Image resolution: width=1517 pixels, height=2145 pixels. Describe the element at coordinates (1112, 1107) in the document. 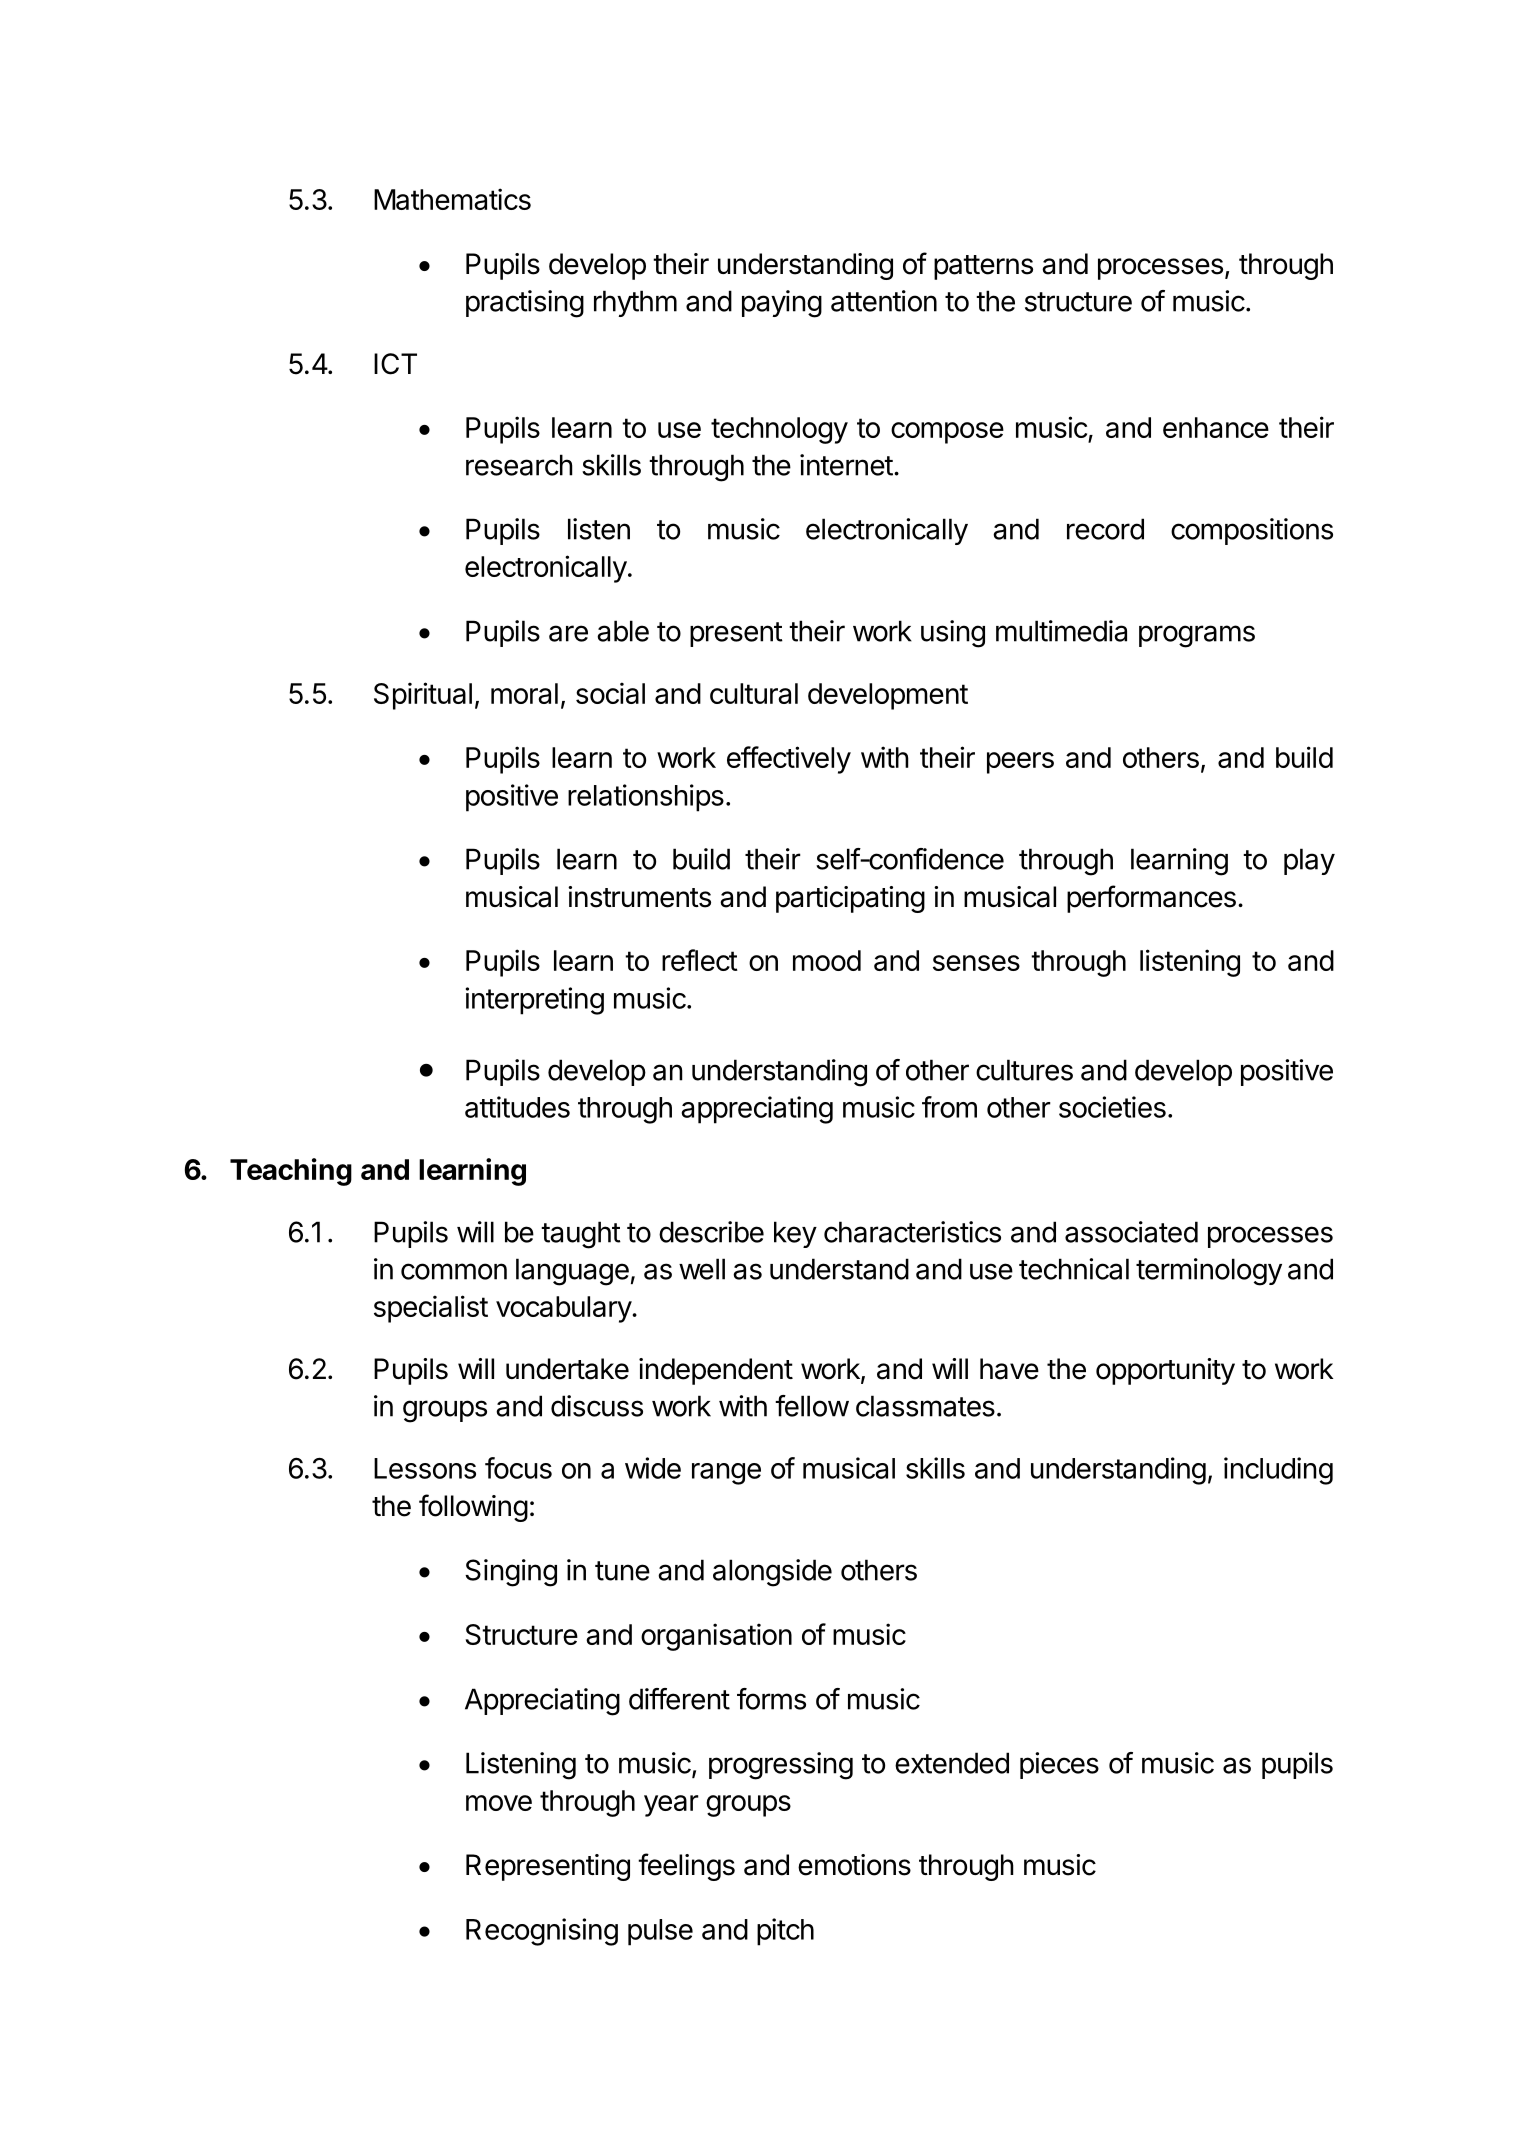

I see `societies` at that location.
